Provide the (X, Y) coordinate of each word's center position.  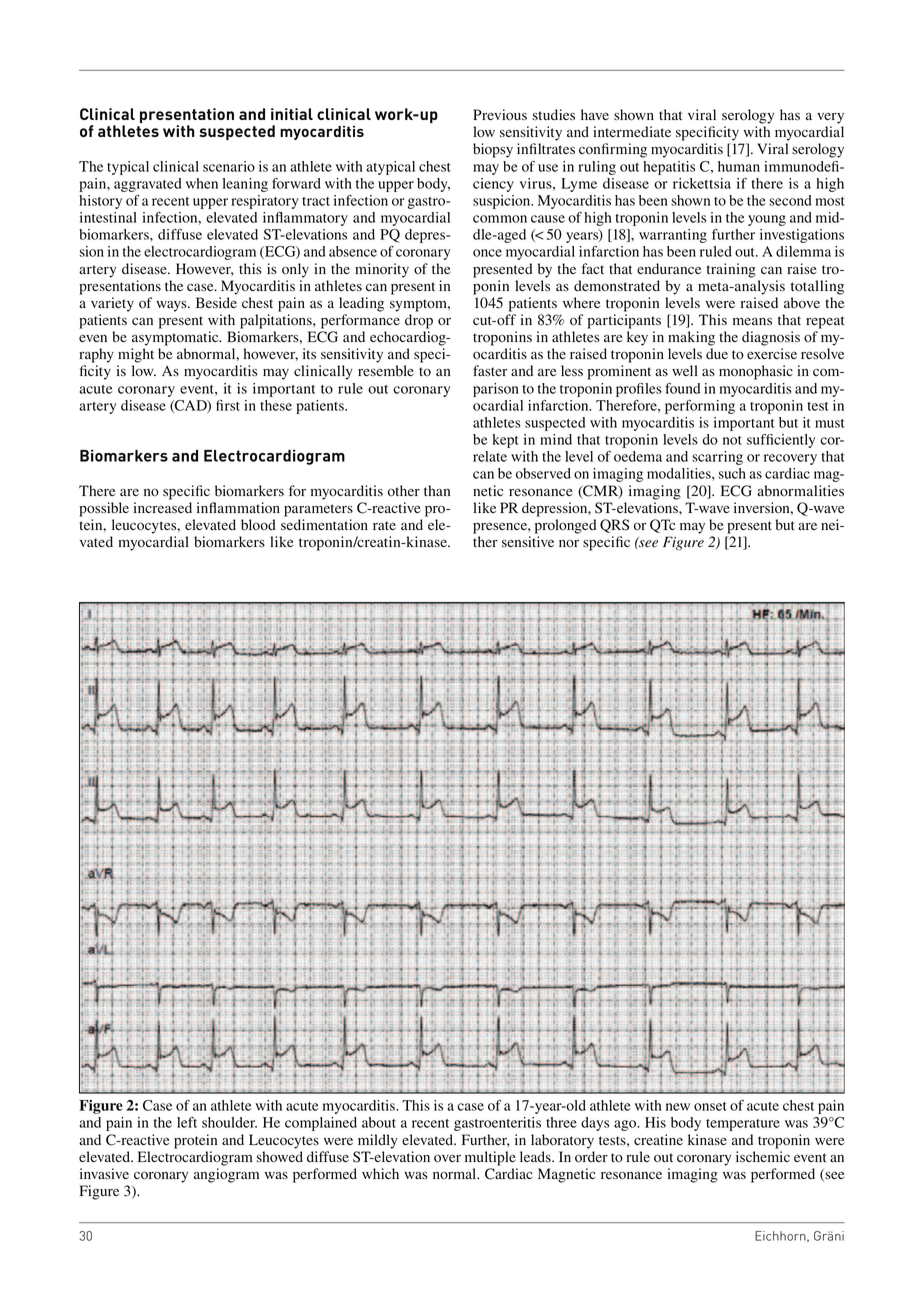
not (732, 440)
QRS (614, 526)
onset (710, 1106)
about (379, 1122)
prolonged (565, 526)
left (187, 1122)
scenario (229, 166)
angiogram (226, 1175)
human (739, 166)
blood (258, 525)
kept (505, 441)
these (276, 405)
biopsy (493, 150)
